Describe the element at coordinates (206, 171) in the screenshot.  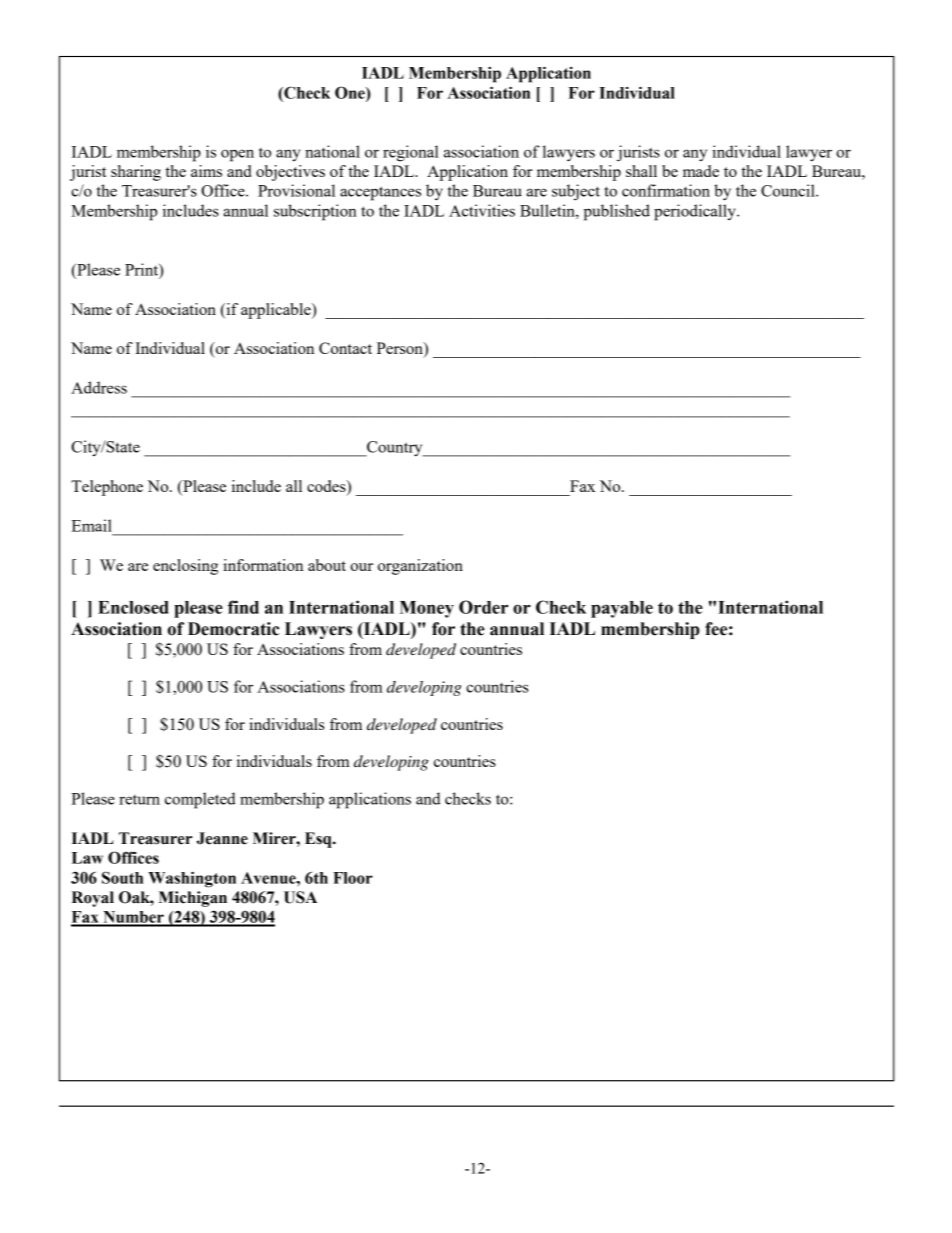
I see `aims` at that location.
